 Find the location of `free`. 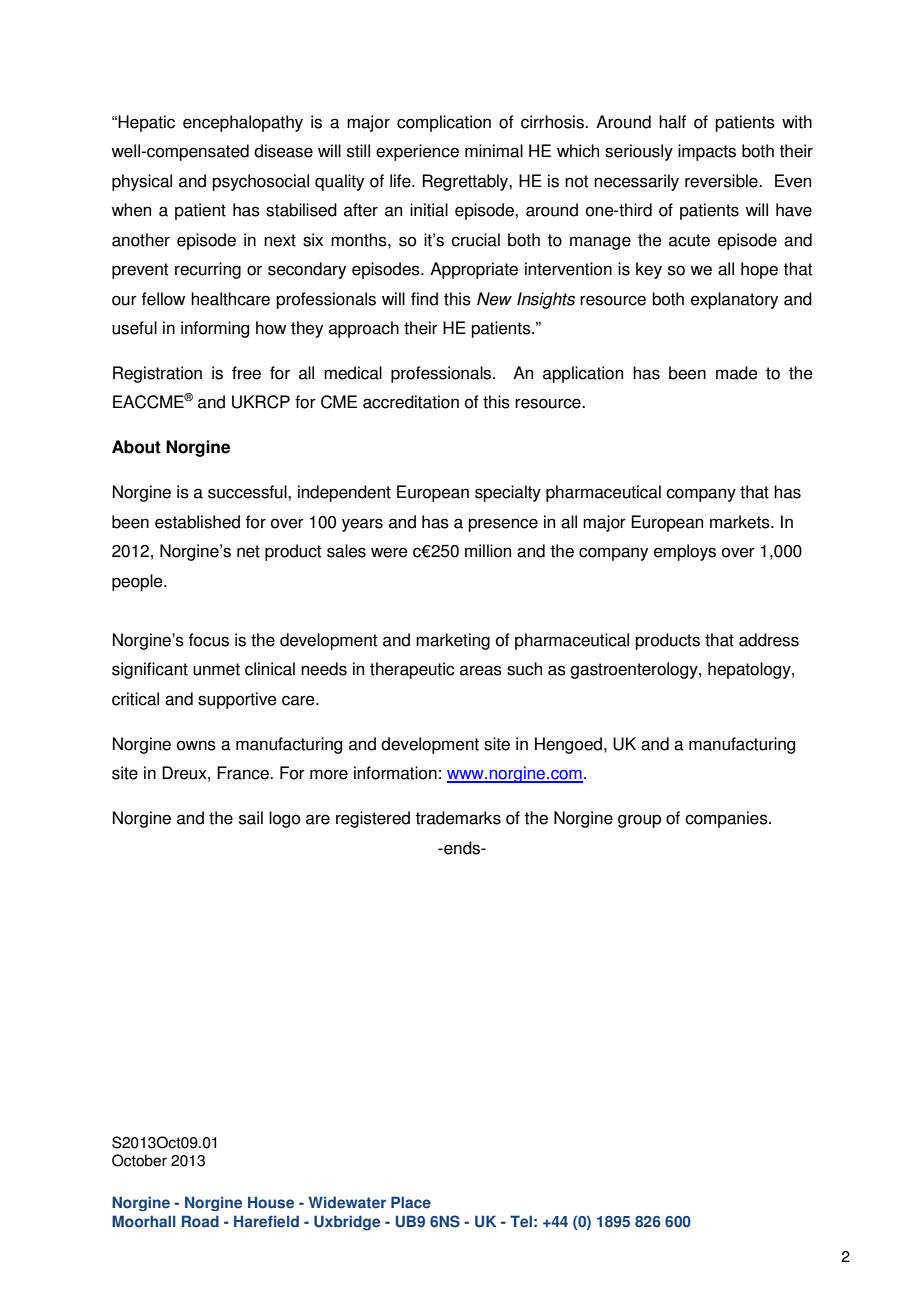

free is located at coordinates (246, 373).
